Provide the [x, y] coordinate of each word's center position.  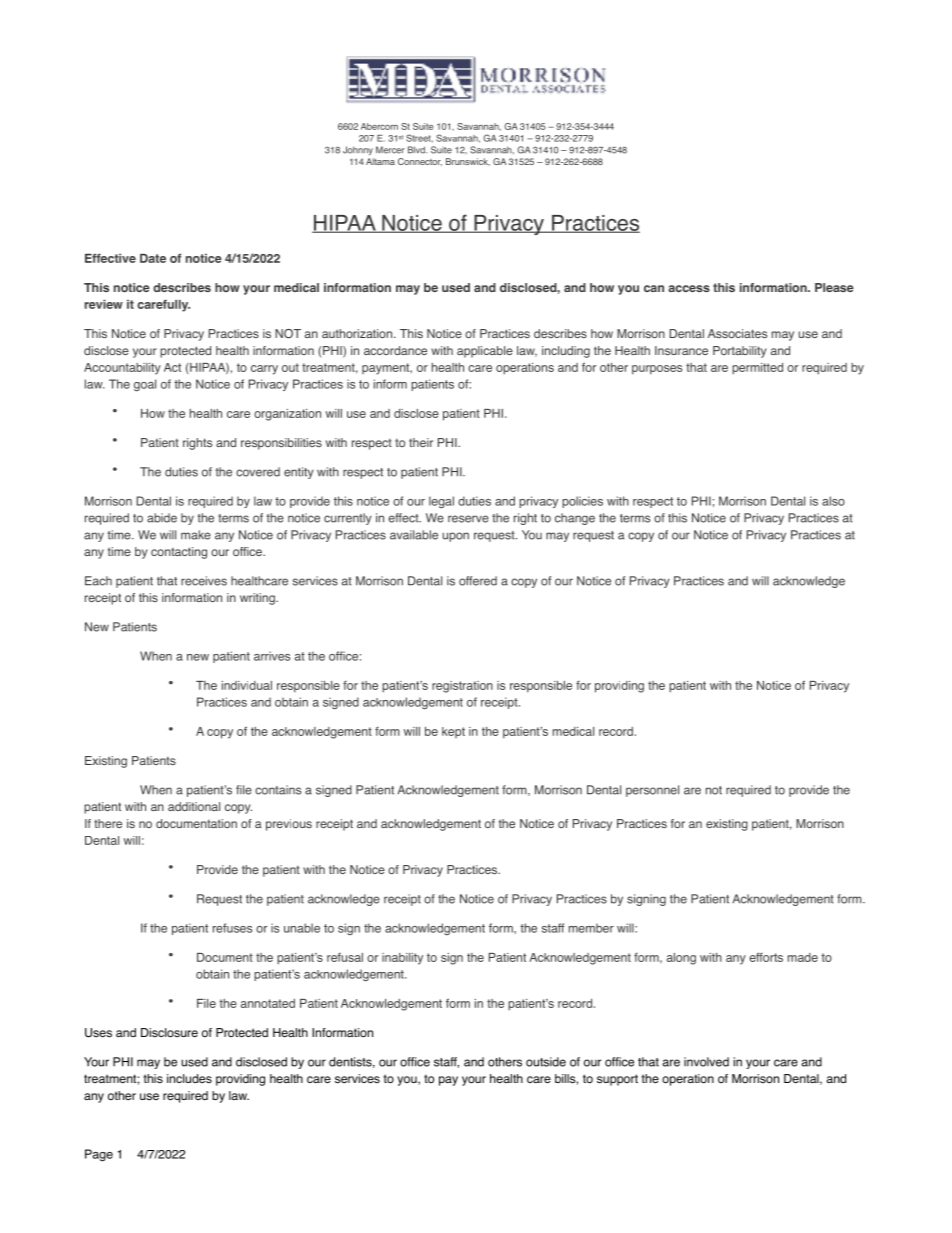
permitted [757, 369]
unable [302, 928]
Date [153, 258]
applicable [485, 352]
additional [194, 806]
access [689, 288]
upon [456, 537]
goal [145, 385]
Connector [420, 162]
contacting [179, 553]
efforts [766, 957]
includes [189, 1079]
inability [402, 959]
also [833, 501]
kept [453, 732]
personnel [652, 791]
